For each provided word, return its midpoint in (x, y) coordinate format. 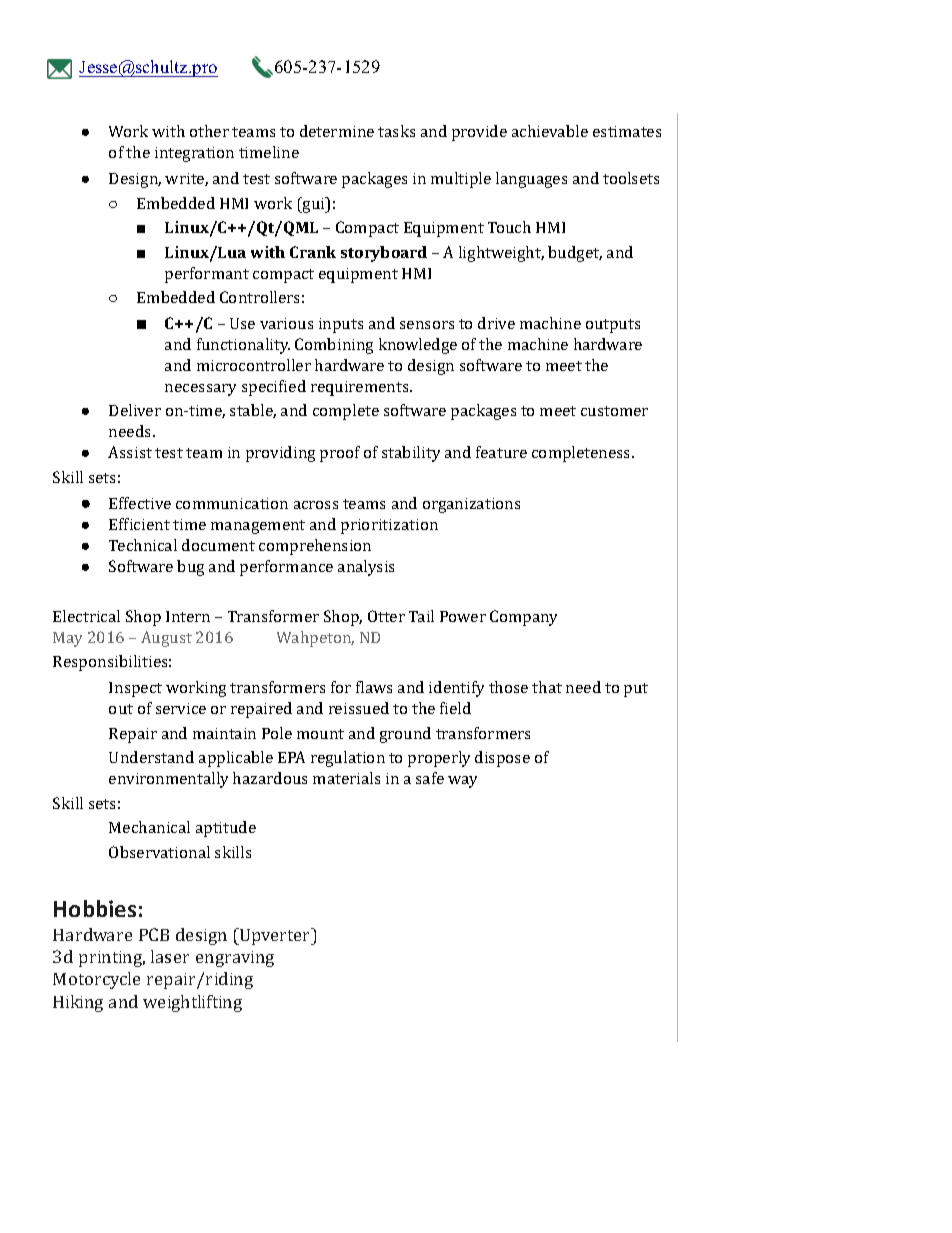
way (462, 782)
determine (337, 131)
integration (194, 154)
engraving (235, 959)
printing (112, 959)
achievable (550, 131)
